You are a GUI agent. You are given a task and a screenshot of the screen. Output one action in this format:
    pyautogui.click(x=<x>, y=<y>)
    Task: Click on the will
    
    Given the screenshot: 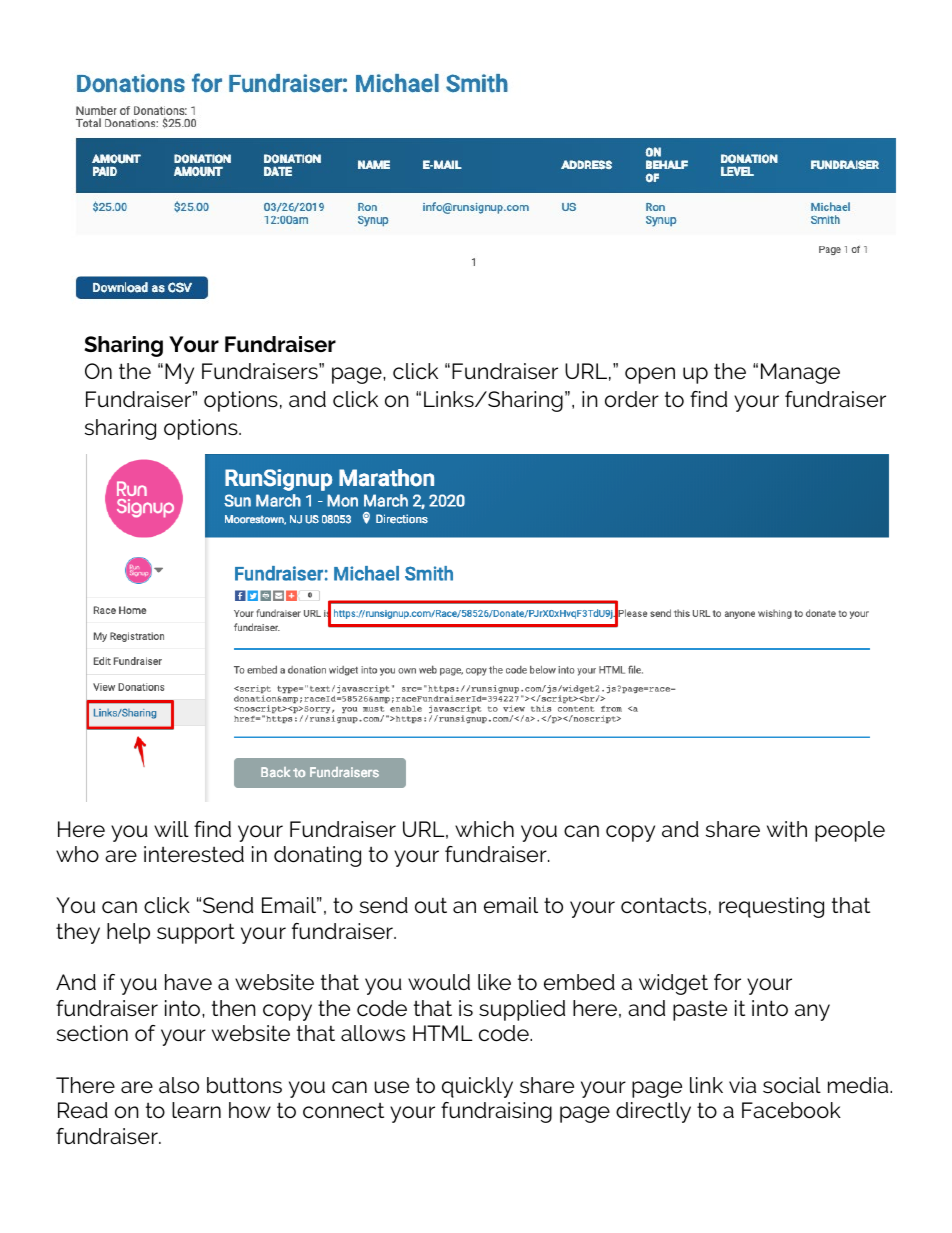 What is the action you would take?
    pyautogui.click(x=171, y=829)
